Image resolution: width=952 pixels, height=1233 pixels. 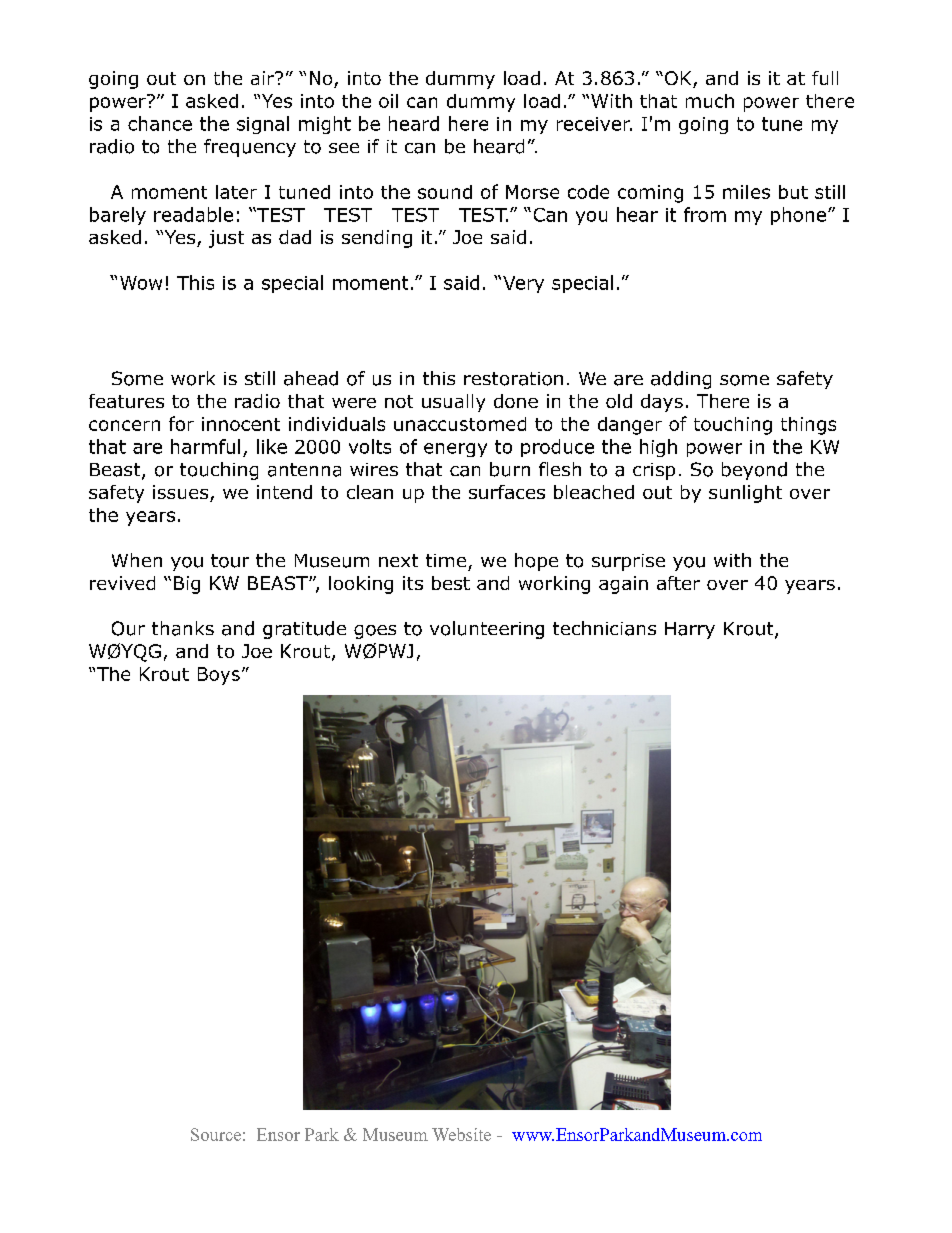 What do you see at coordinates (487, 630) in the image?
I see `volunteering` at bounding box center [487, 630].
